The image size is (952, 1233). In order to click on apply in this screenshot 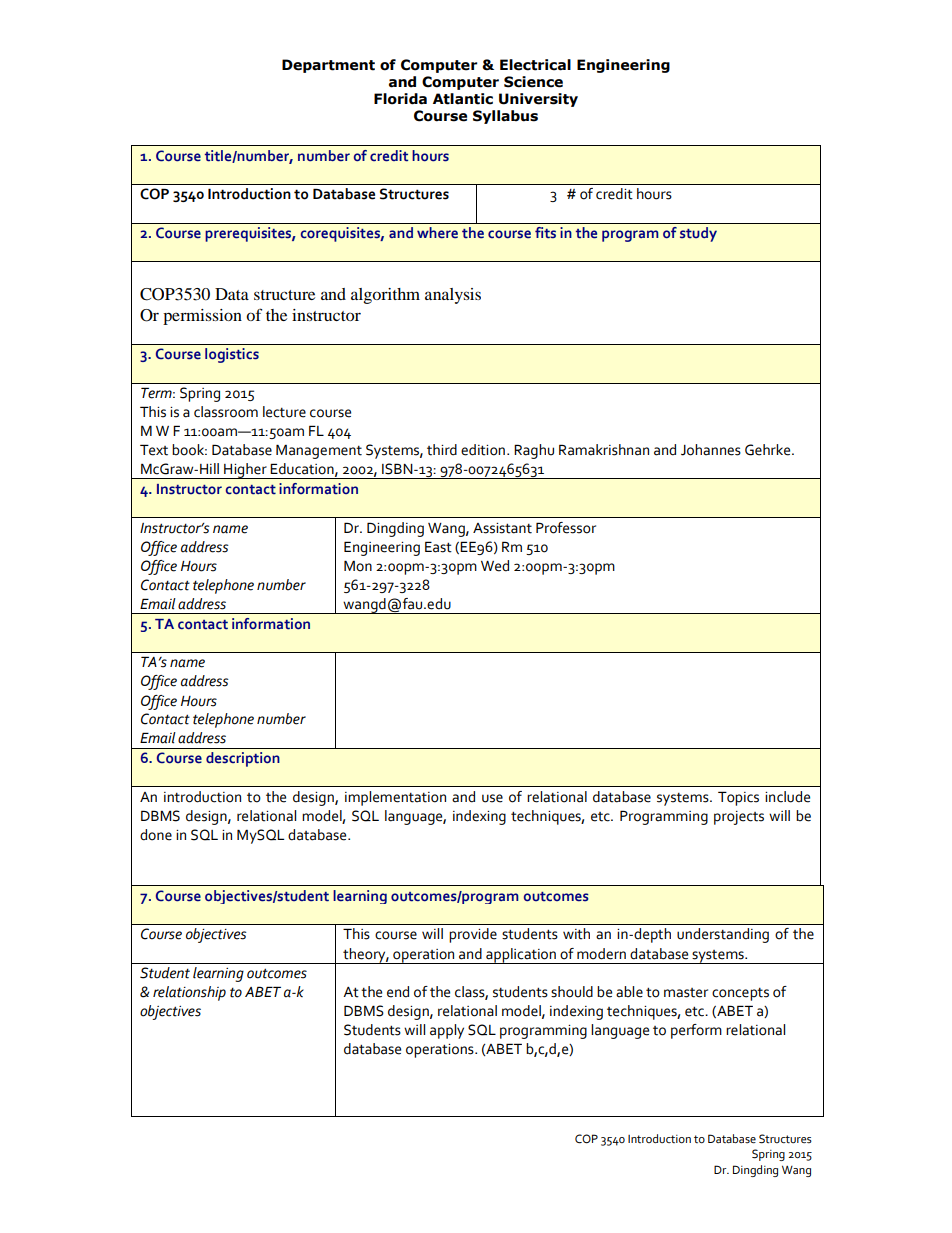, I will do `click(447, 1031)`.
